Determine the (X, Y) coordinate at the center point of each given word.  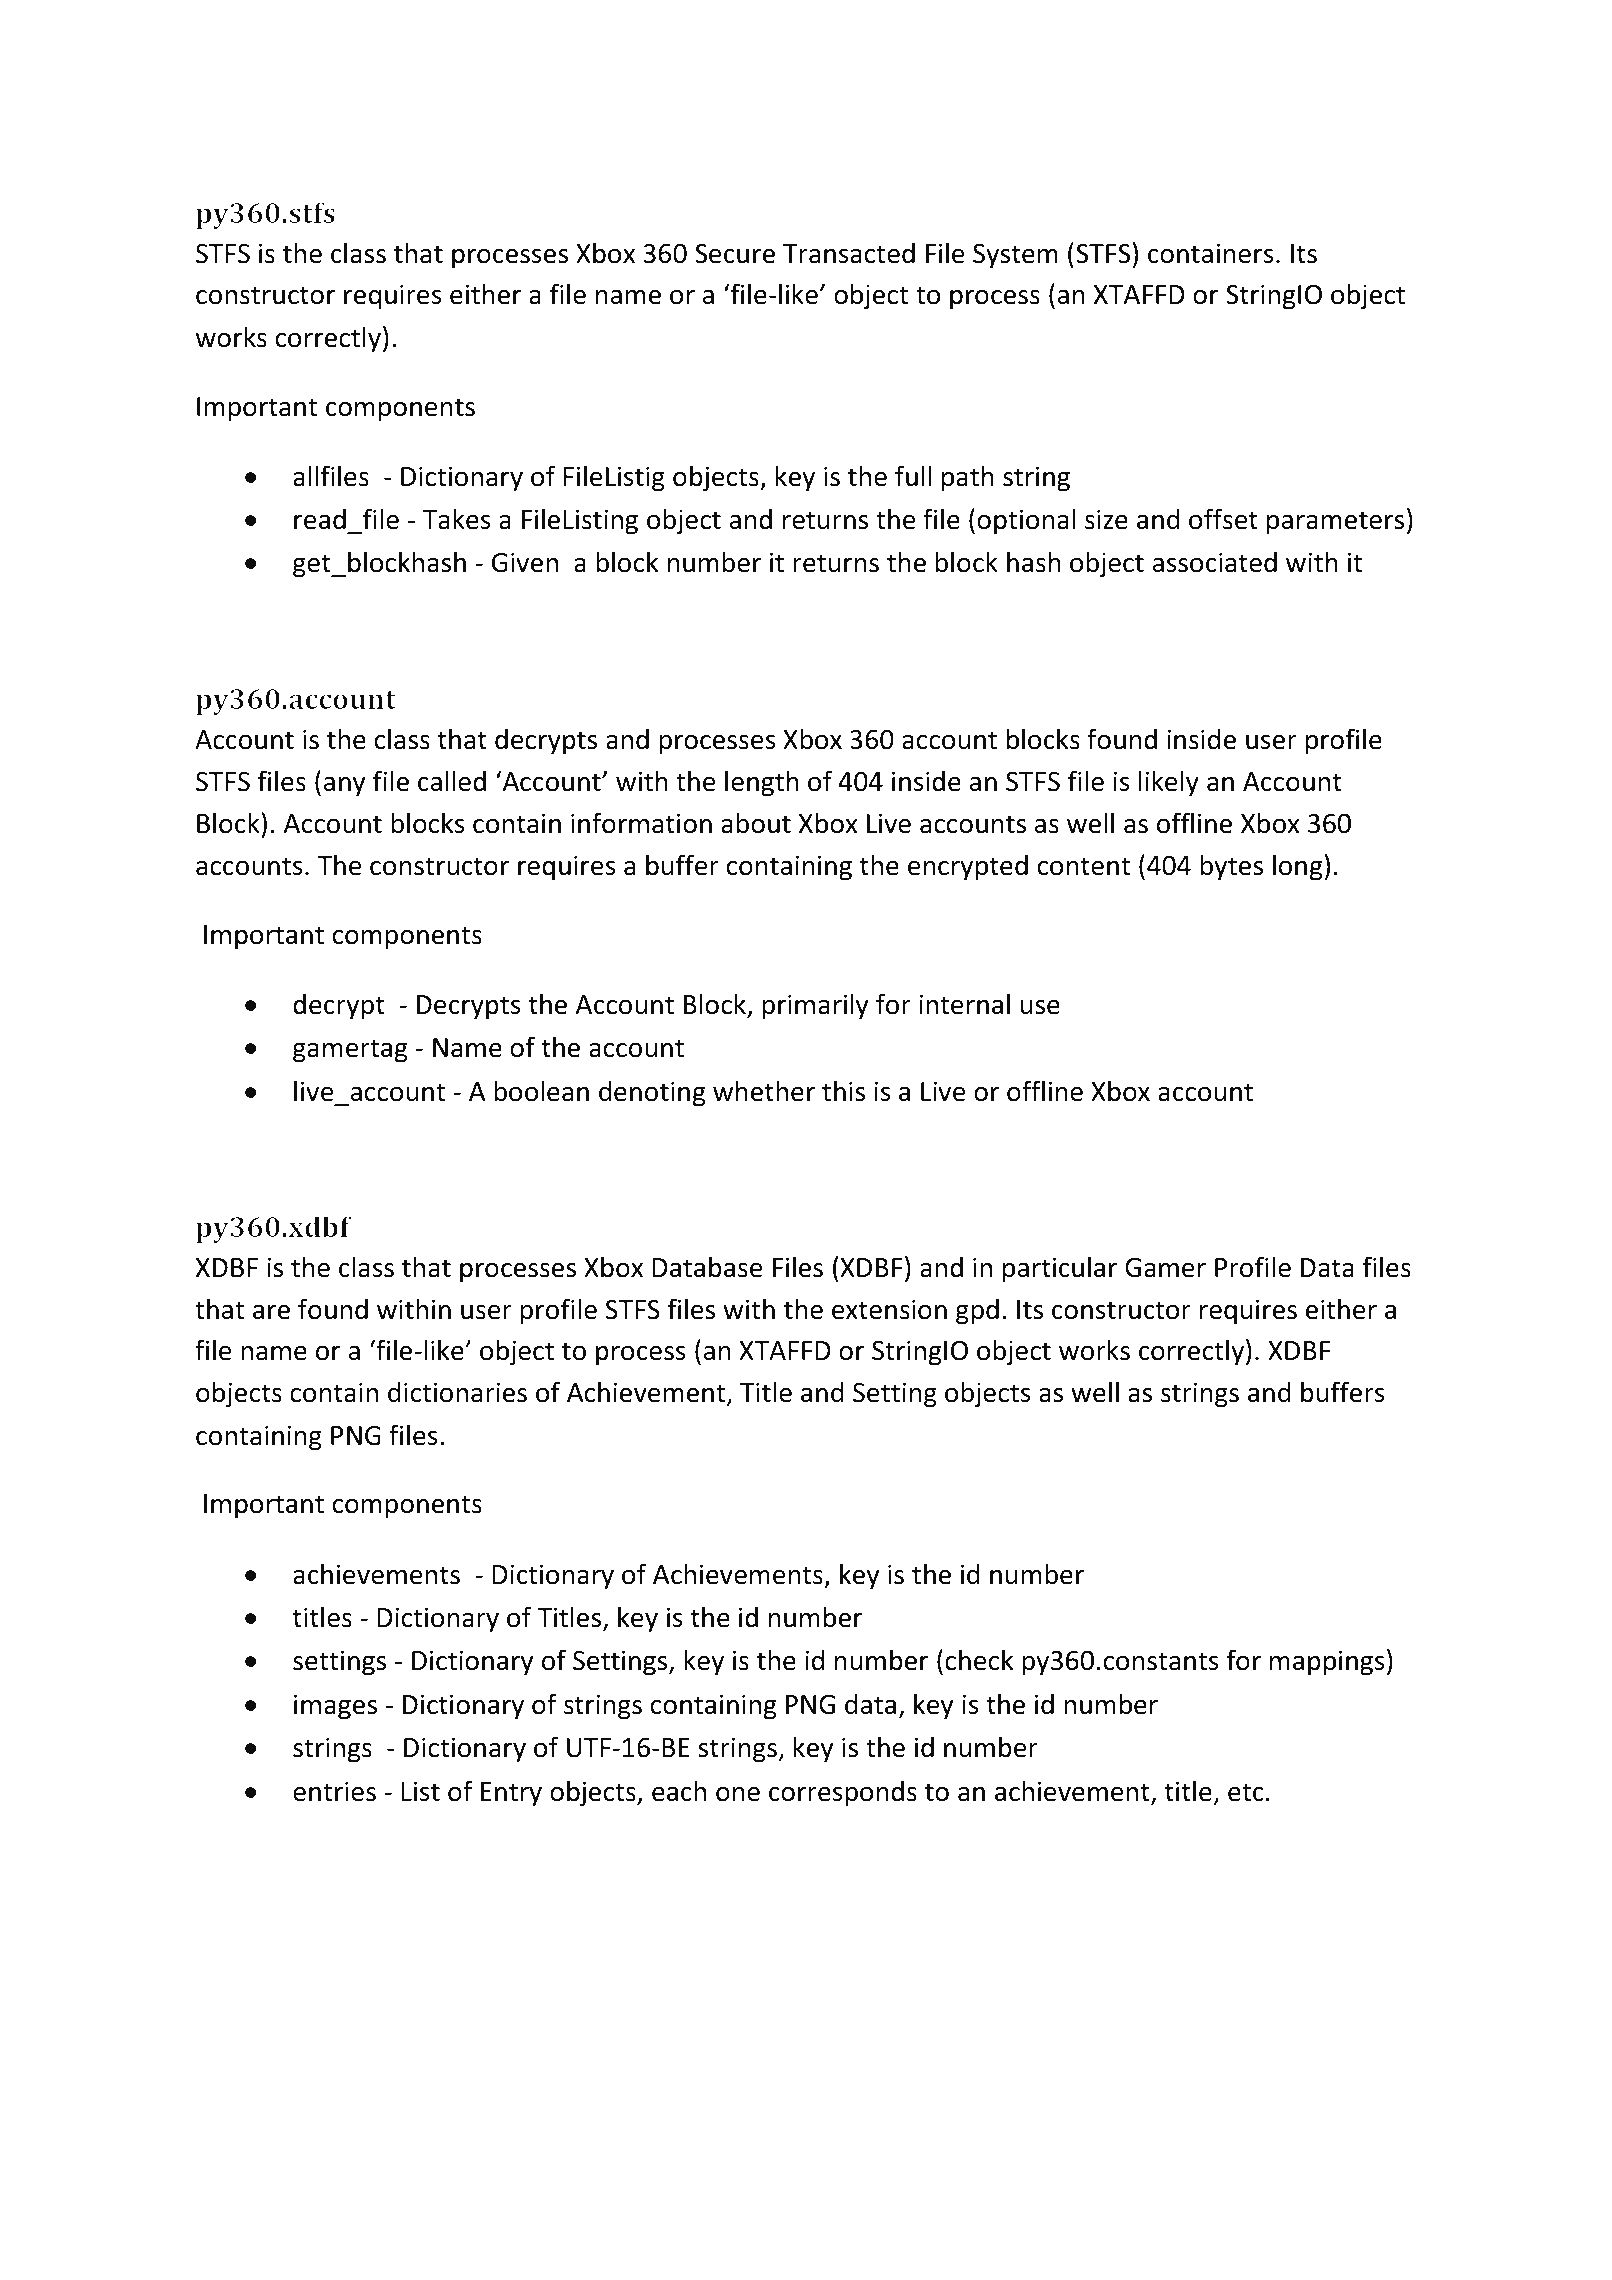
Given (525, 562)
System (1015, 256)
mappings (1327, 1663)
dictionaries (457, 1392)
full (913, 476)
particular (1060, 1269)
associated (1215, 562)
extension (889, 1309)
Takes (456, 519)
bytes (1231, 867)
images (335, 1707)
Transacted (849, 253)
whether (764, 1091)
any (344, 787)
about (756, 823)
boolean (541, 1091)
